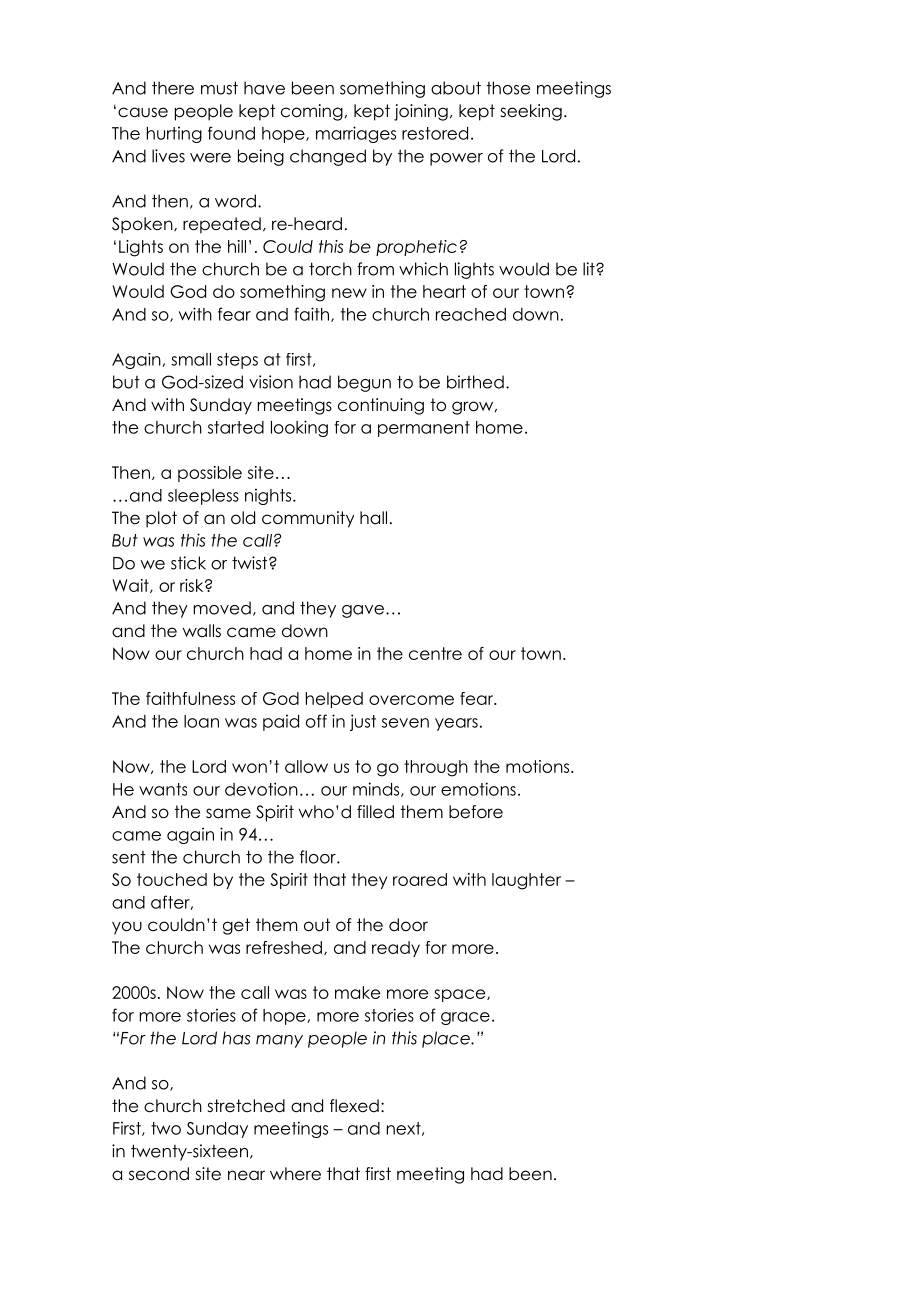 Image resolution: width=924 pixels, height=1308 pixels. Describe the element at coordinates (319, 857) in the page. I see `floor` at that location.
